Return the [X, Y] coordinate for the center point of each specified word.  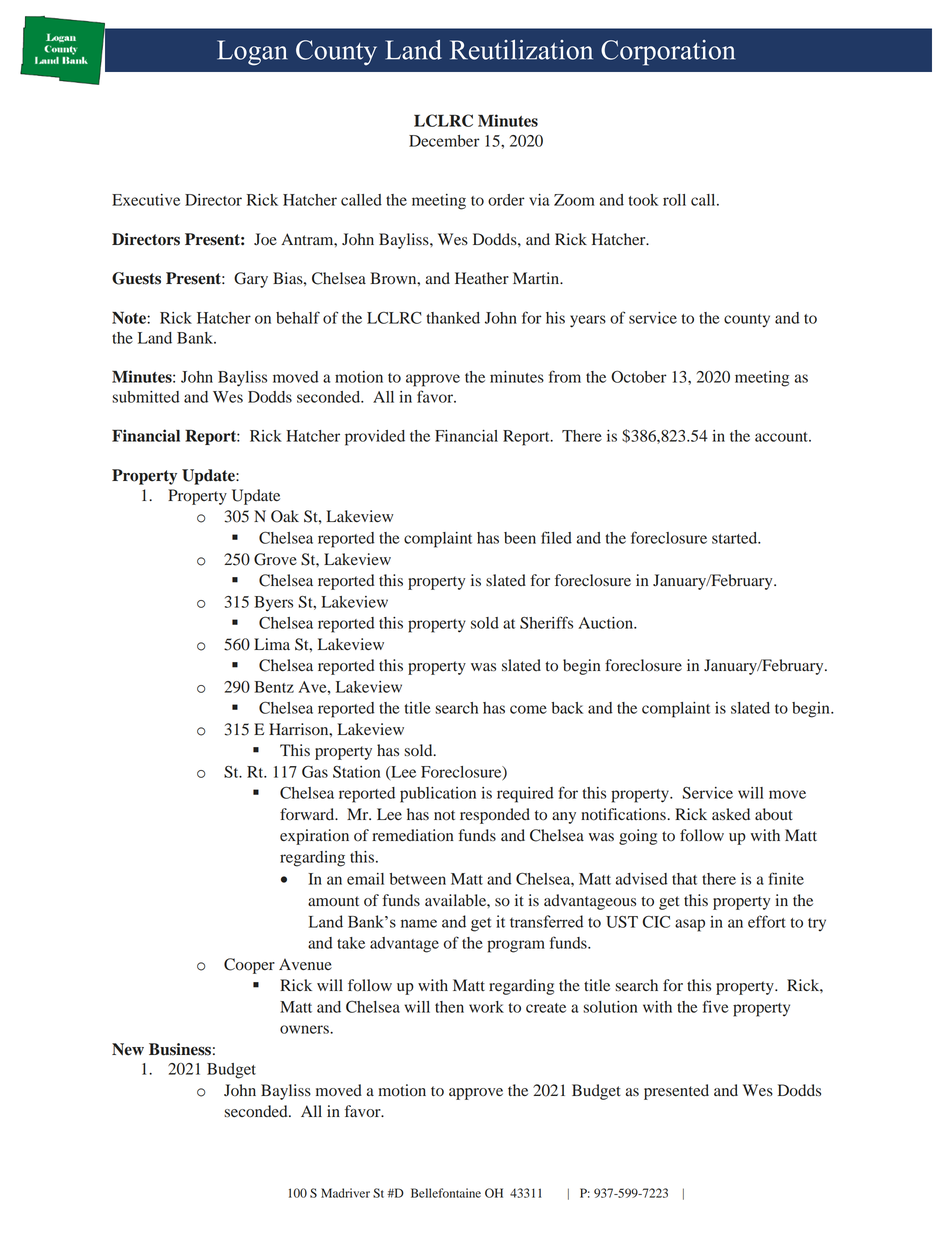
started [736, 538]
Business [180, 1049]
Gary [251, 280]
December [444, 141]
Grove [275, 559]
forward [308, 814]
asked [731, 814]
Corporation [668, 53]
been [520, 538]
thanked [453, 318]
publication [438, 795]
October [639, 376]
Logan [252, 53]
